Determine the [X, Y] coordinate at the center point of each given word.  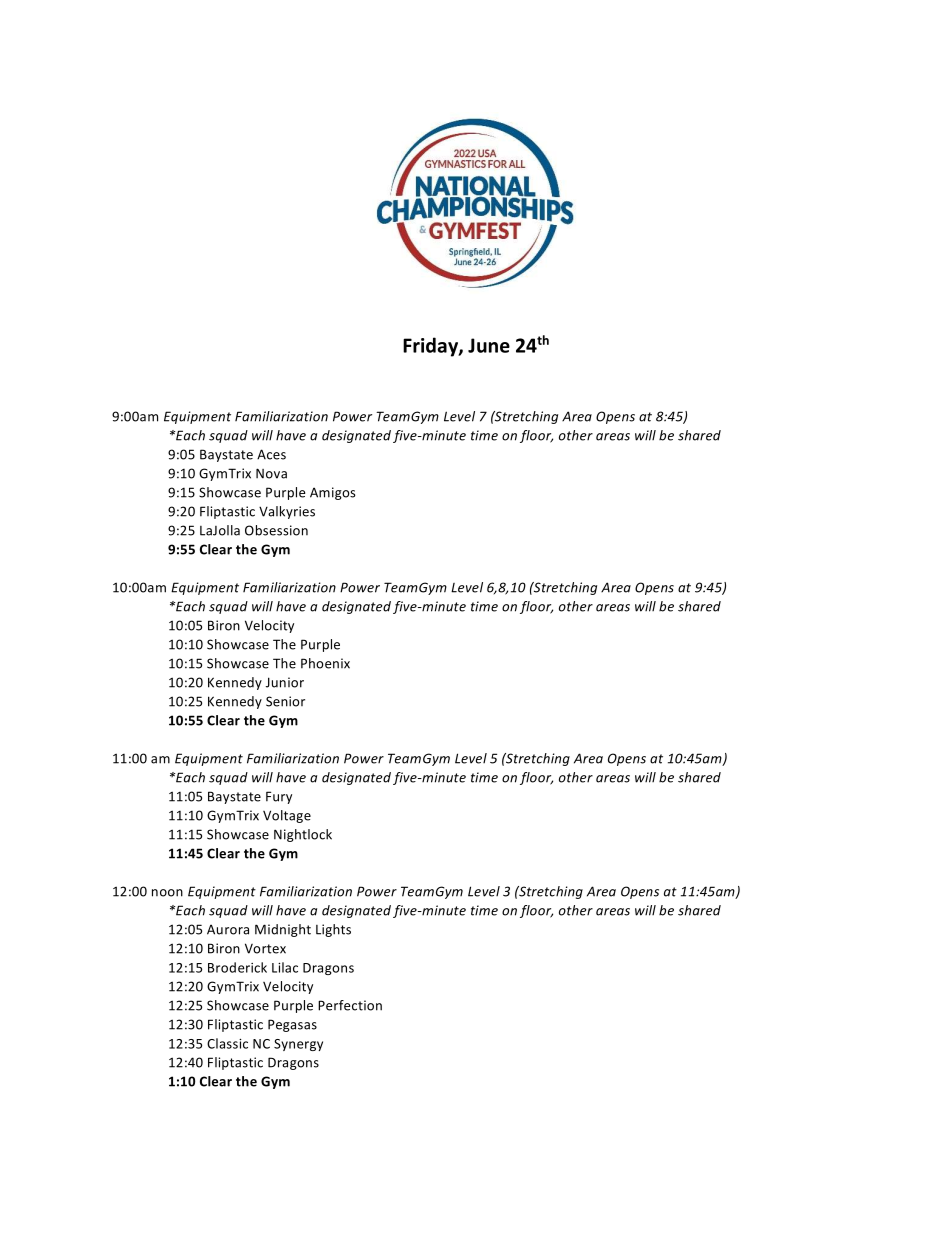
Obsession [276, 530]
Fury [279, 797]
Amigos [333, 493]
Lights [333, 930]
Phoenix [325, 663]
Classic [227, 1043]
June [489, 345]
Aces [271, 454]
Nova [271, 473]
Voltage [287, 816]
